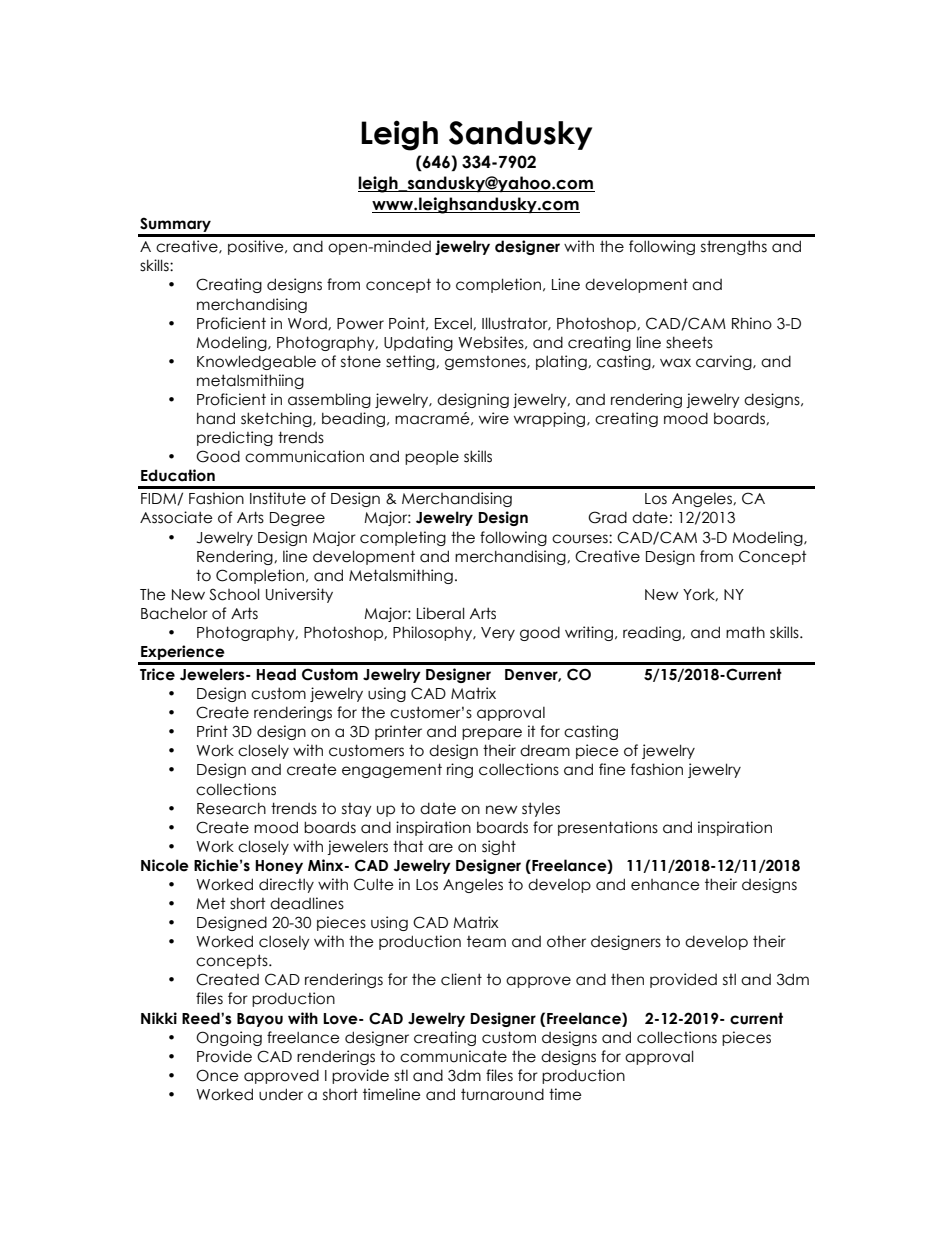 This screenshot has height=1233, width=952. Describe the element at coordinates (453, 1056) in the screenshot. I see `communicate` at that location.
